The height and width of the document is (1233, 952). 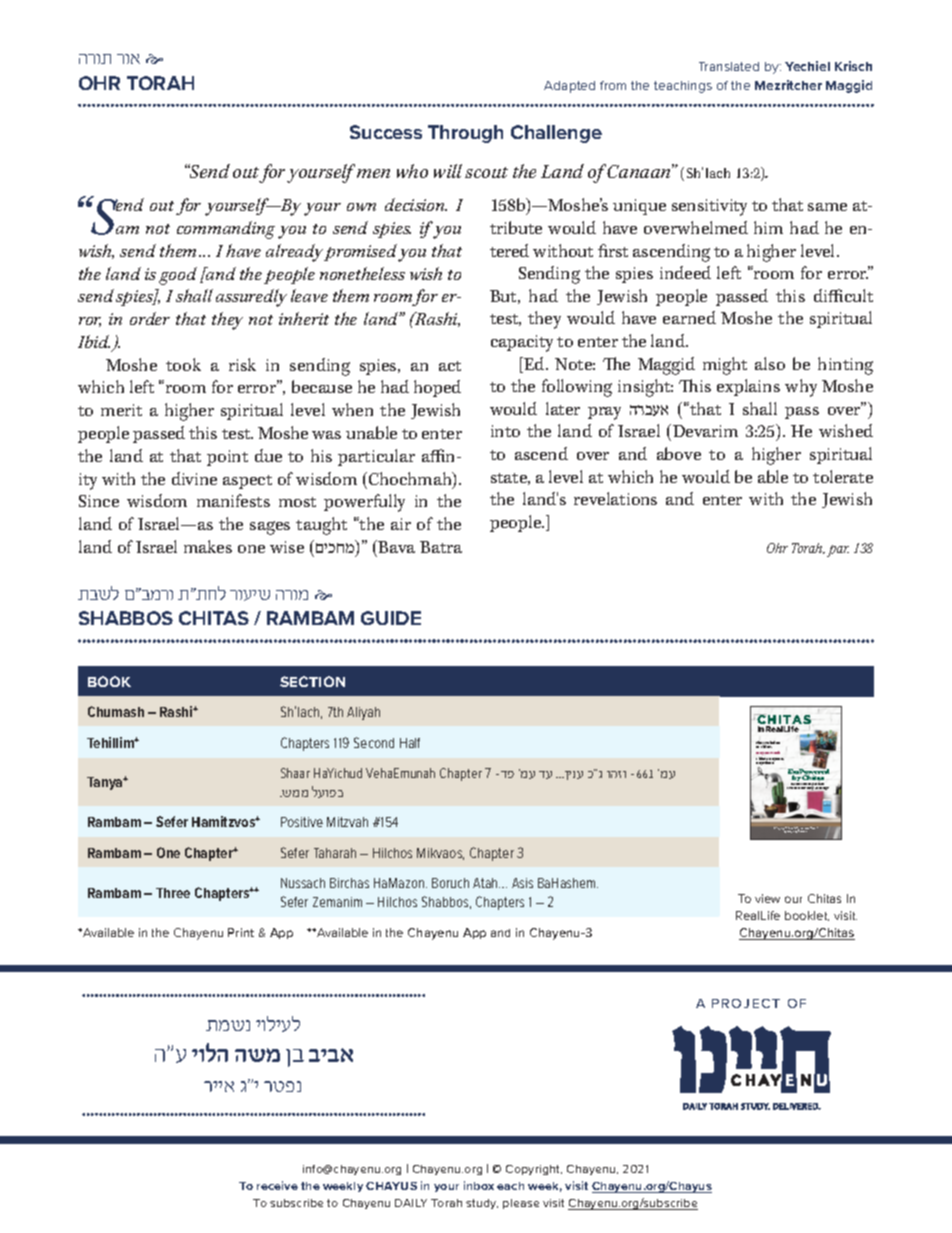 What do you see at coordinates (534, 1170) in the document?
I see `Copyright` at bounding box center [534, 1170].
